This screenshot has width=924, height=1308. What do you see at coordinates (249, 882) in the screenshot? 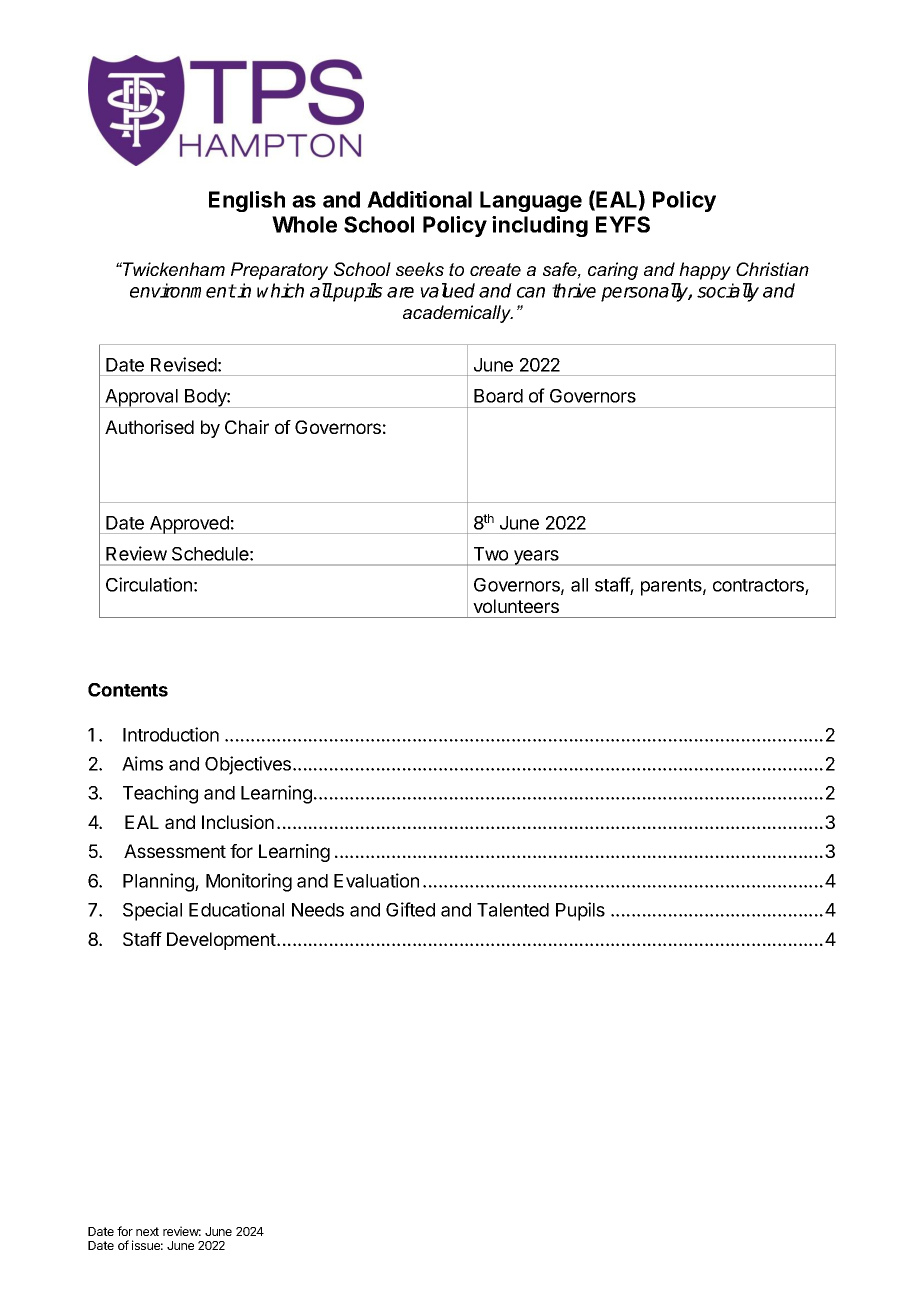
I see `Monitoring` at bounding box center [249, 882].
